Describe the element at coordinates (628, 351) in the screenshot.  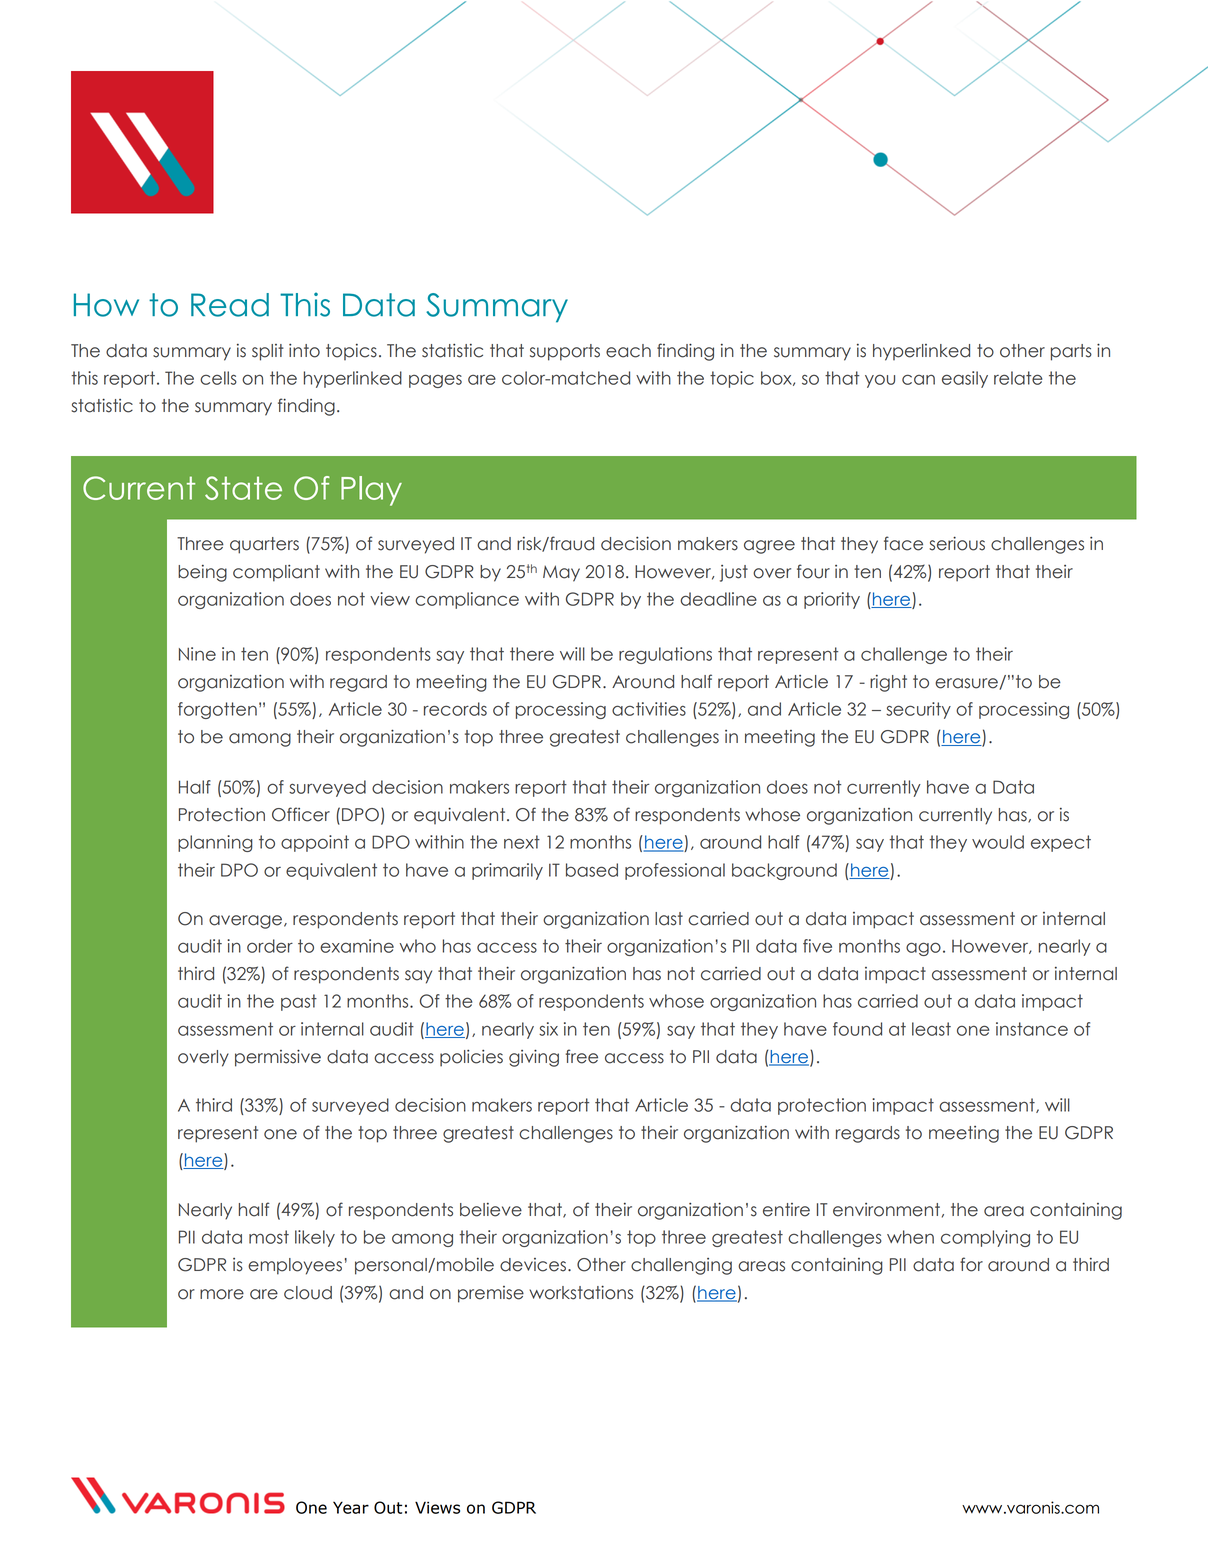
I see `each` at that location.
